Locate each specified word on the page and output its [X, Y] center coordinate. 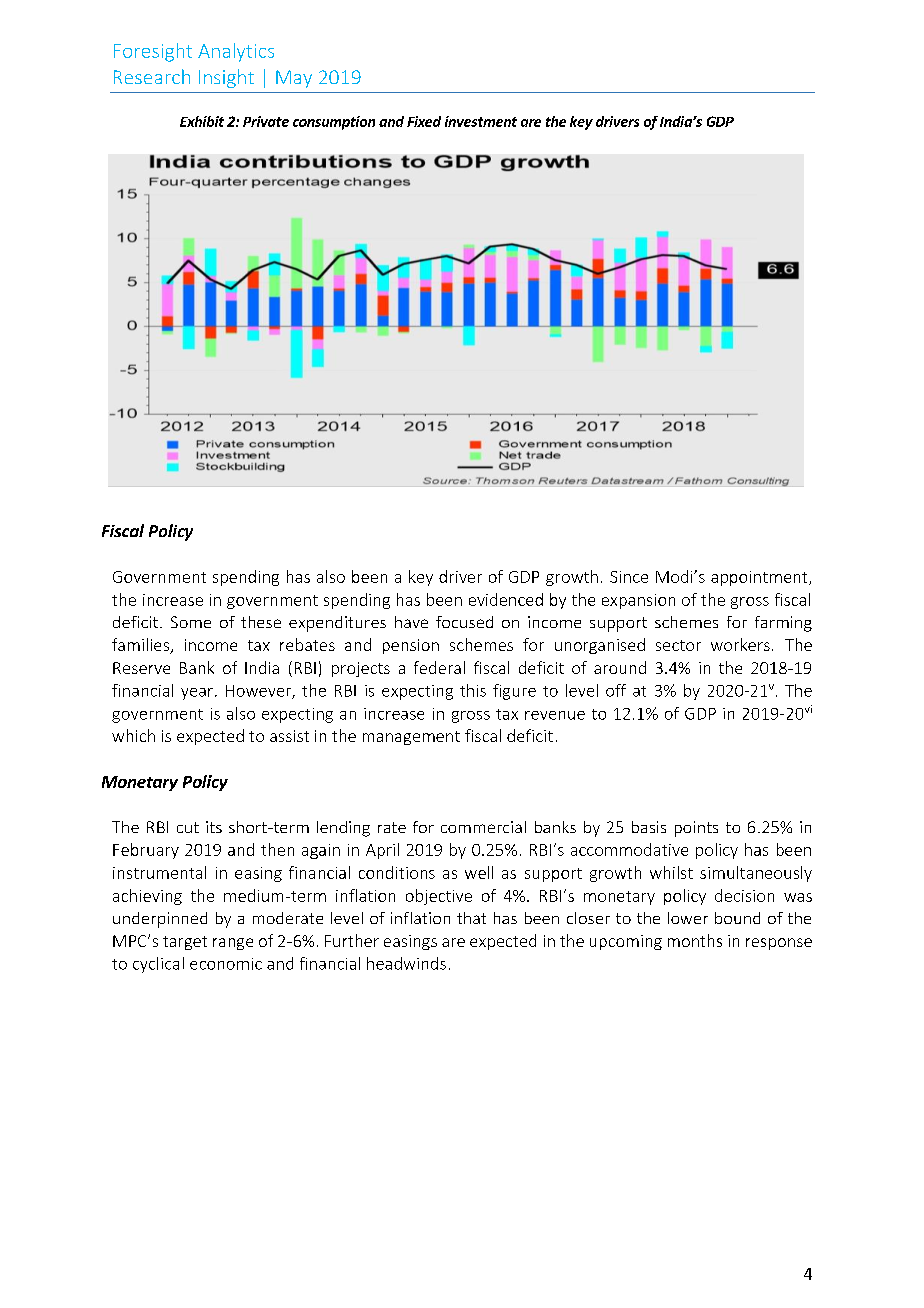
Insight [226, 78]
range [233, 944]
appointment [760, 578]
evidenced [506, 599]
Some [191, 622]
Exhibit [202, 121]
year [197, 694]
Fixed [424, 121]
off [616, 690]
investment [481, 121]
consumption [334, 123]
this [473, 690]
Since [629, 577]
